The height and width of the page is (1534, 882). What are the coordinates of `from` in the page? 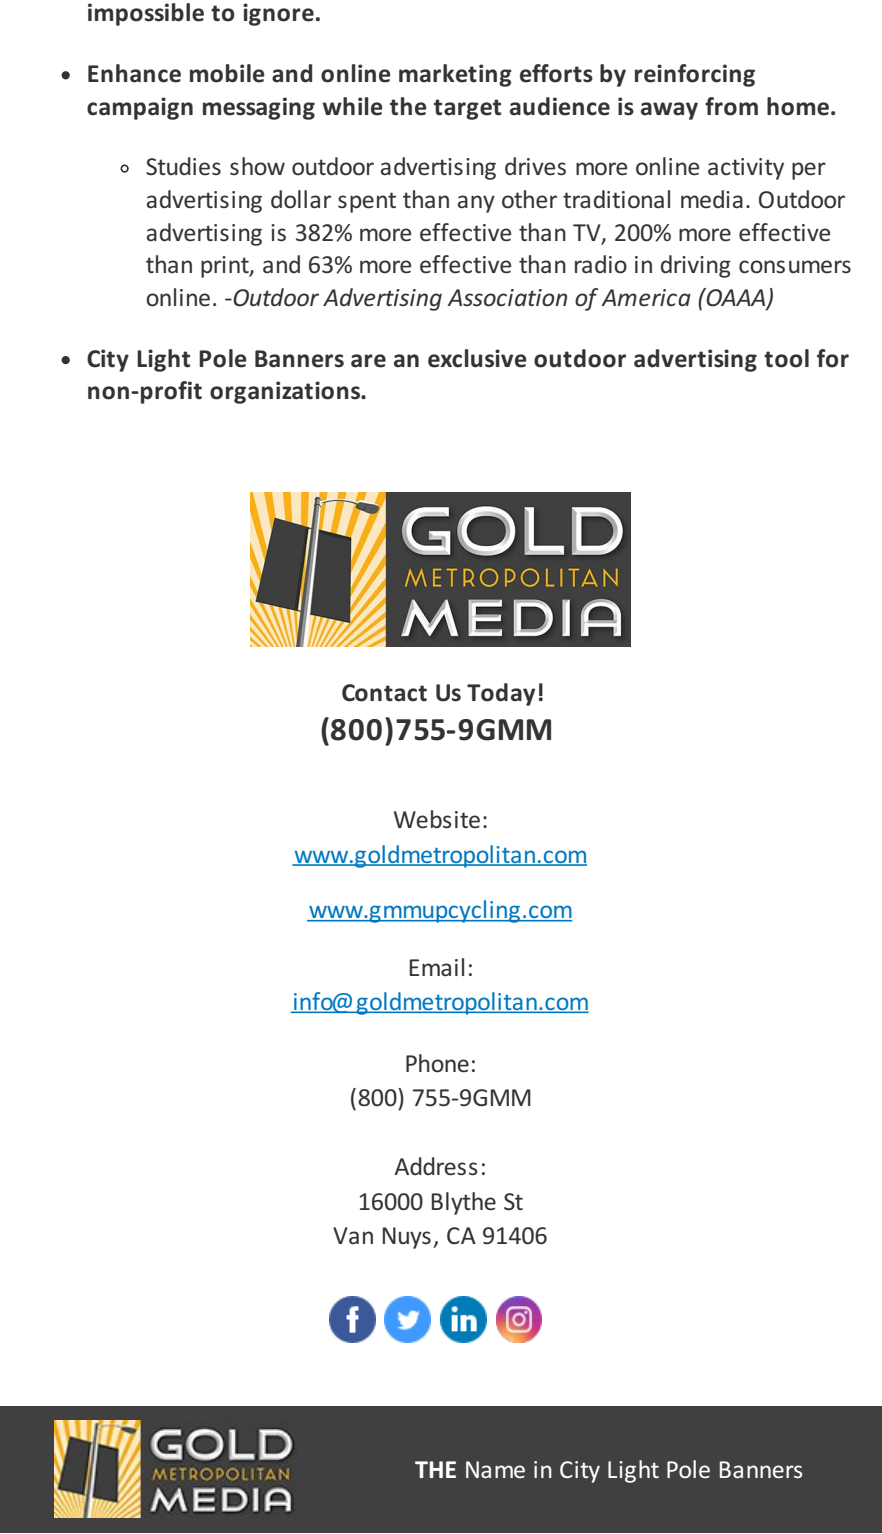 It's located at (731, 106).
